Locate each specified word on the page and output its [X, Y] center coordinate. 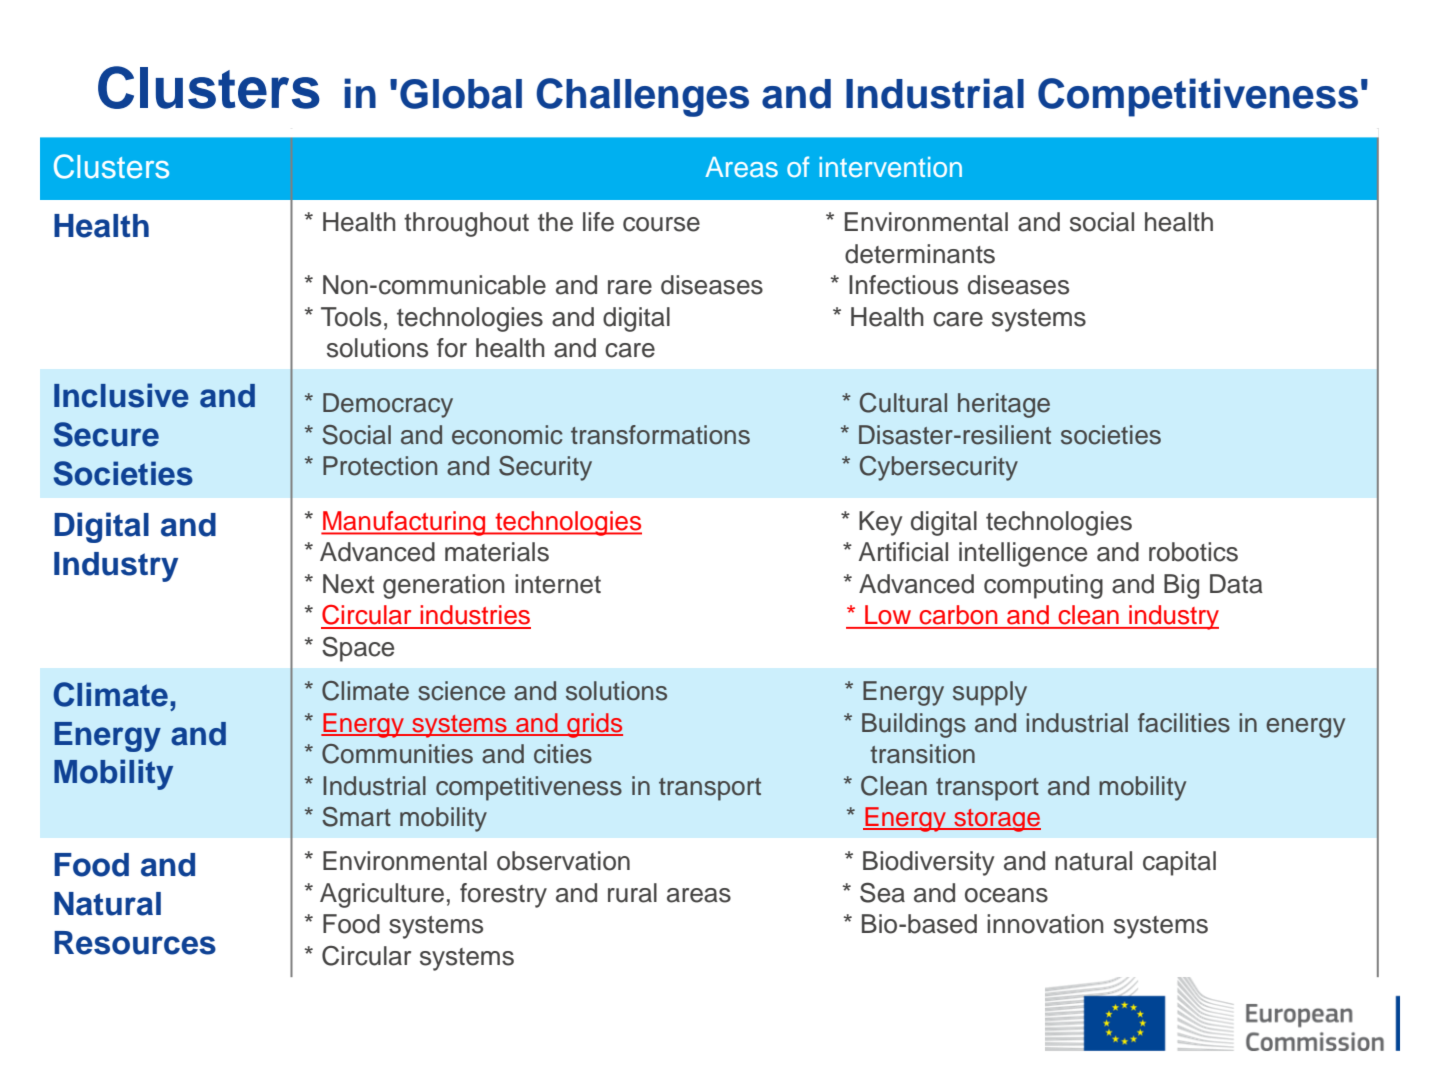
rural [632, 893]
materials [497, 552]
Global [461, 94]
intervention [890, 167]
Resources [135, 943]
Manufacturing [404, 523]
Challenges [642, 97]
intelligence [1023, 554]
